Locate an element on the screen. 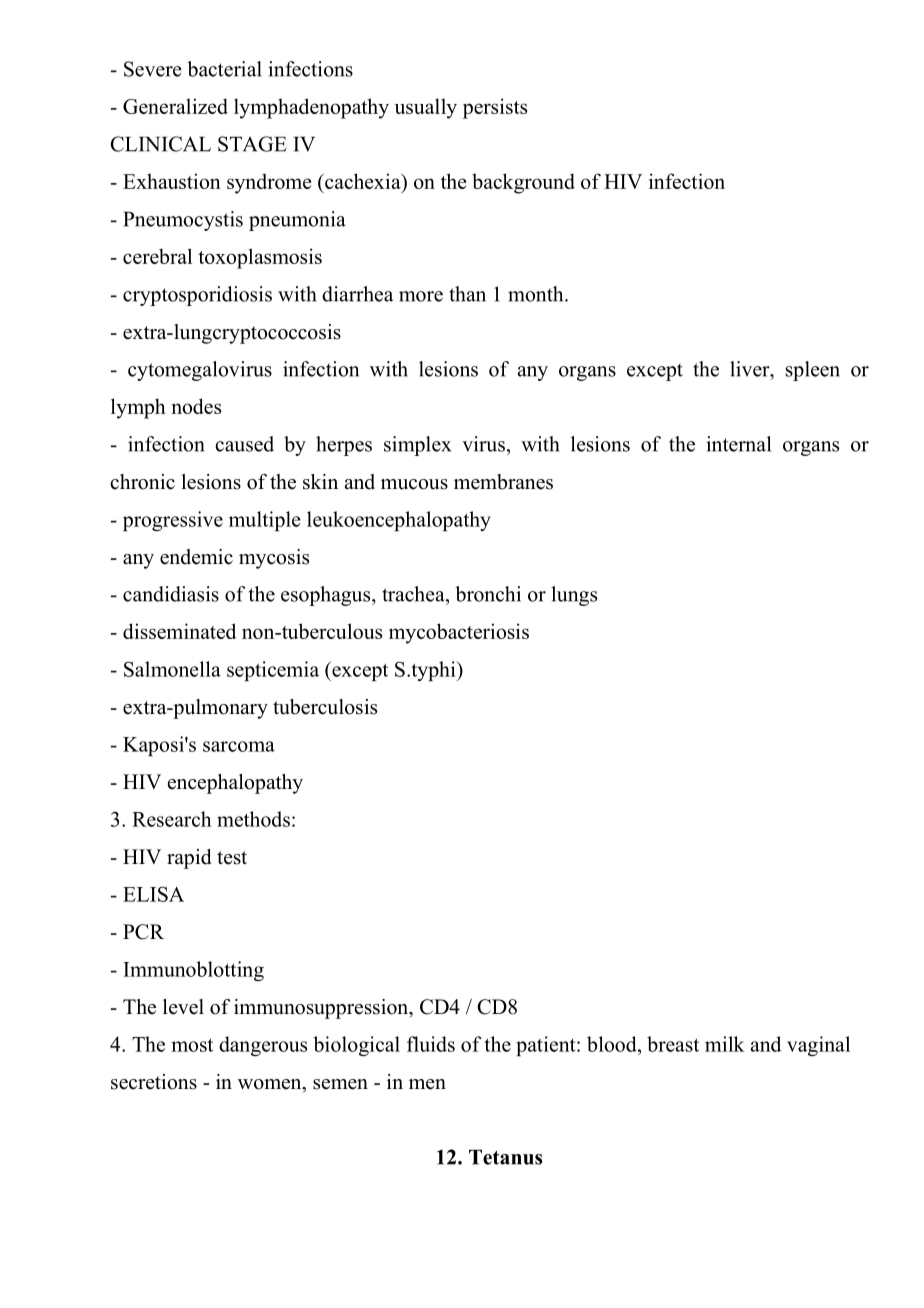  milk is located at coordinates (725, 1044).
